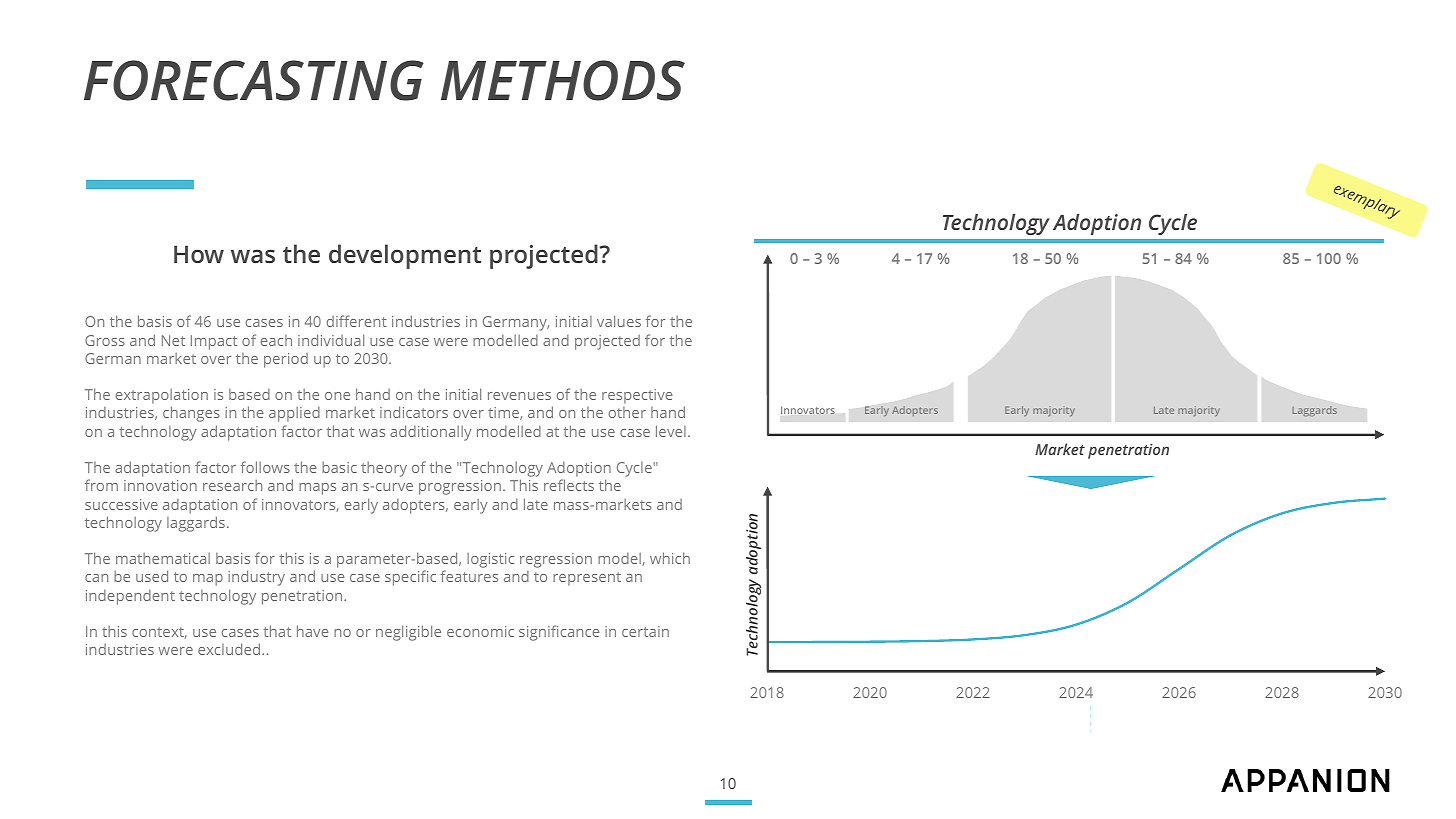 The height and width of the document is (819, 1456). What do you see at coordinates (331, 340) in the document?
I see `individual` at bounding box center [331, 340].
